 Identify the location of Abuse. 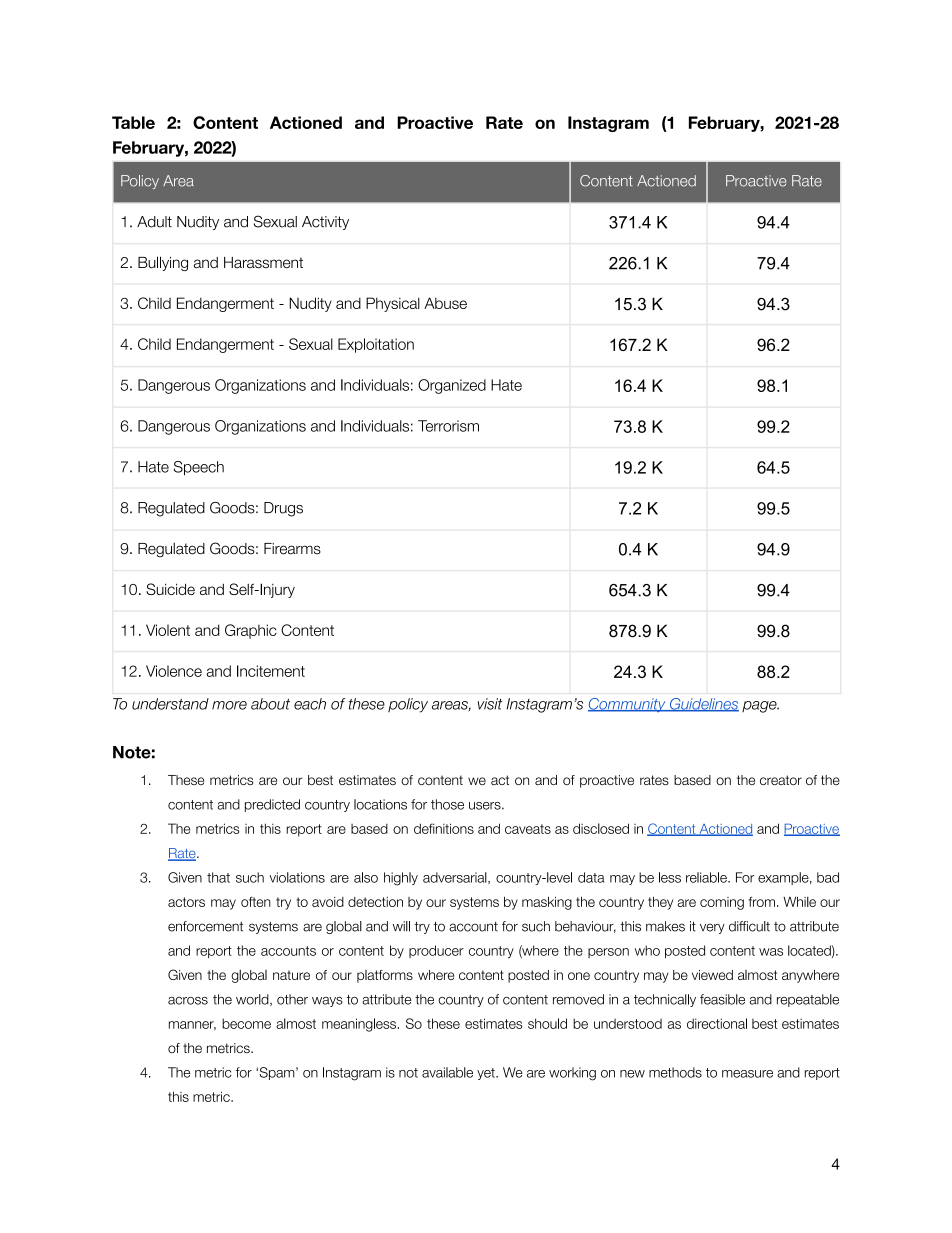
(445, 303).
